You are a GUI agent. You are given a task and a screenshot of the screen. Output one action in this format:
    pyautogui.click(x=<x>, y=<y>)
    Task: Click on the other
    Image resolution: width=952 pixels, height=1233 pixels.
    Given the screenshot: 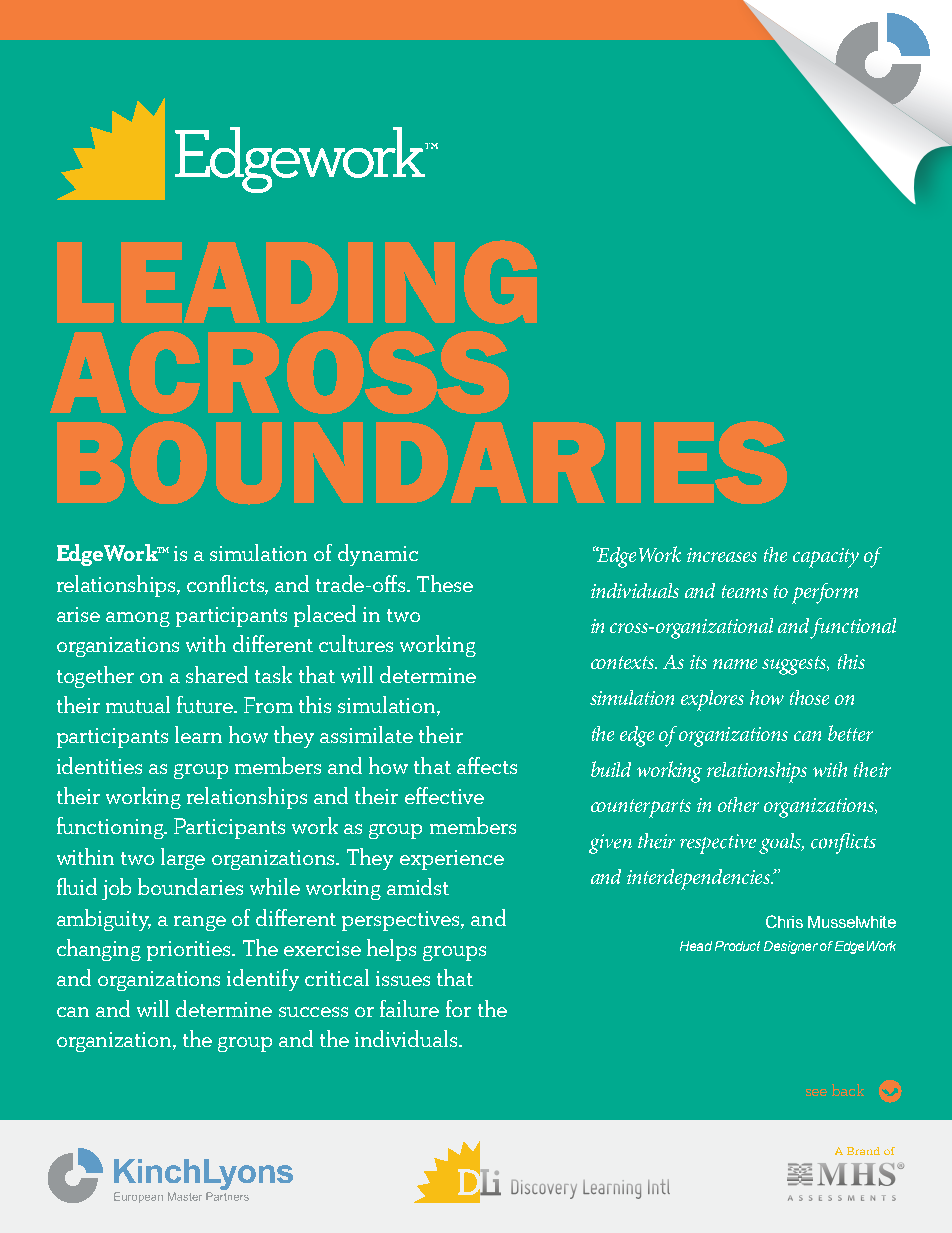 What is the action you would take?
    pyautogui.click(x=738, y=804)
